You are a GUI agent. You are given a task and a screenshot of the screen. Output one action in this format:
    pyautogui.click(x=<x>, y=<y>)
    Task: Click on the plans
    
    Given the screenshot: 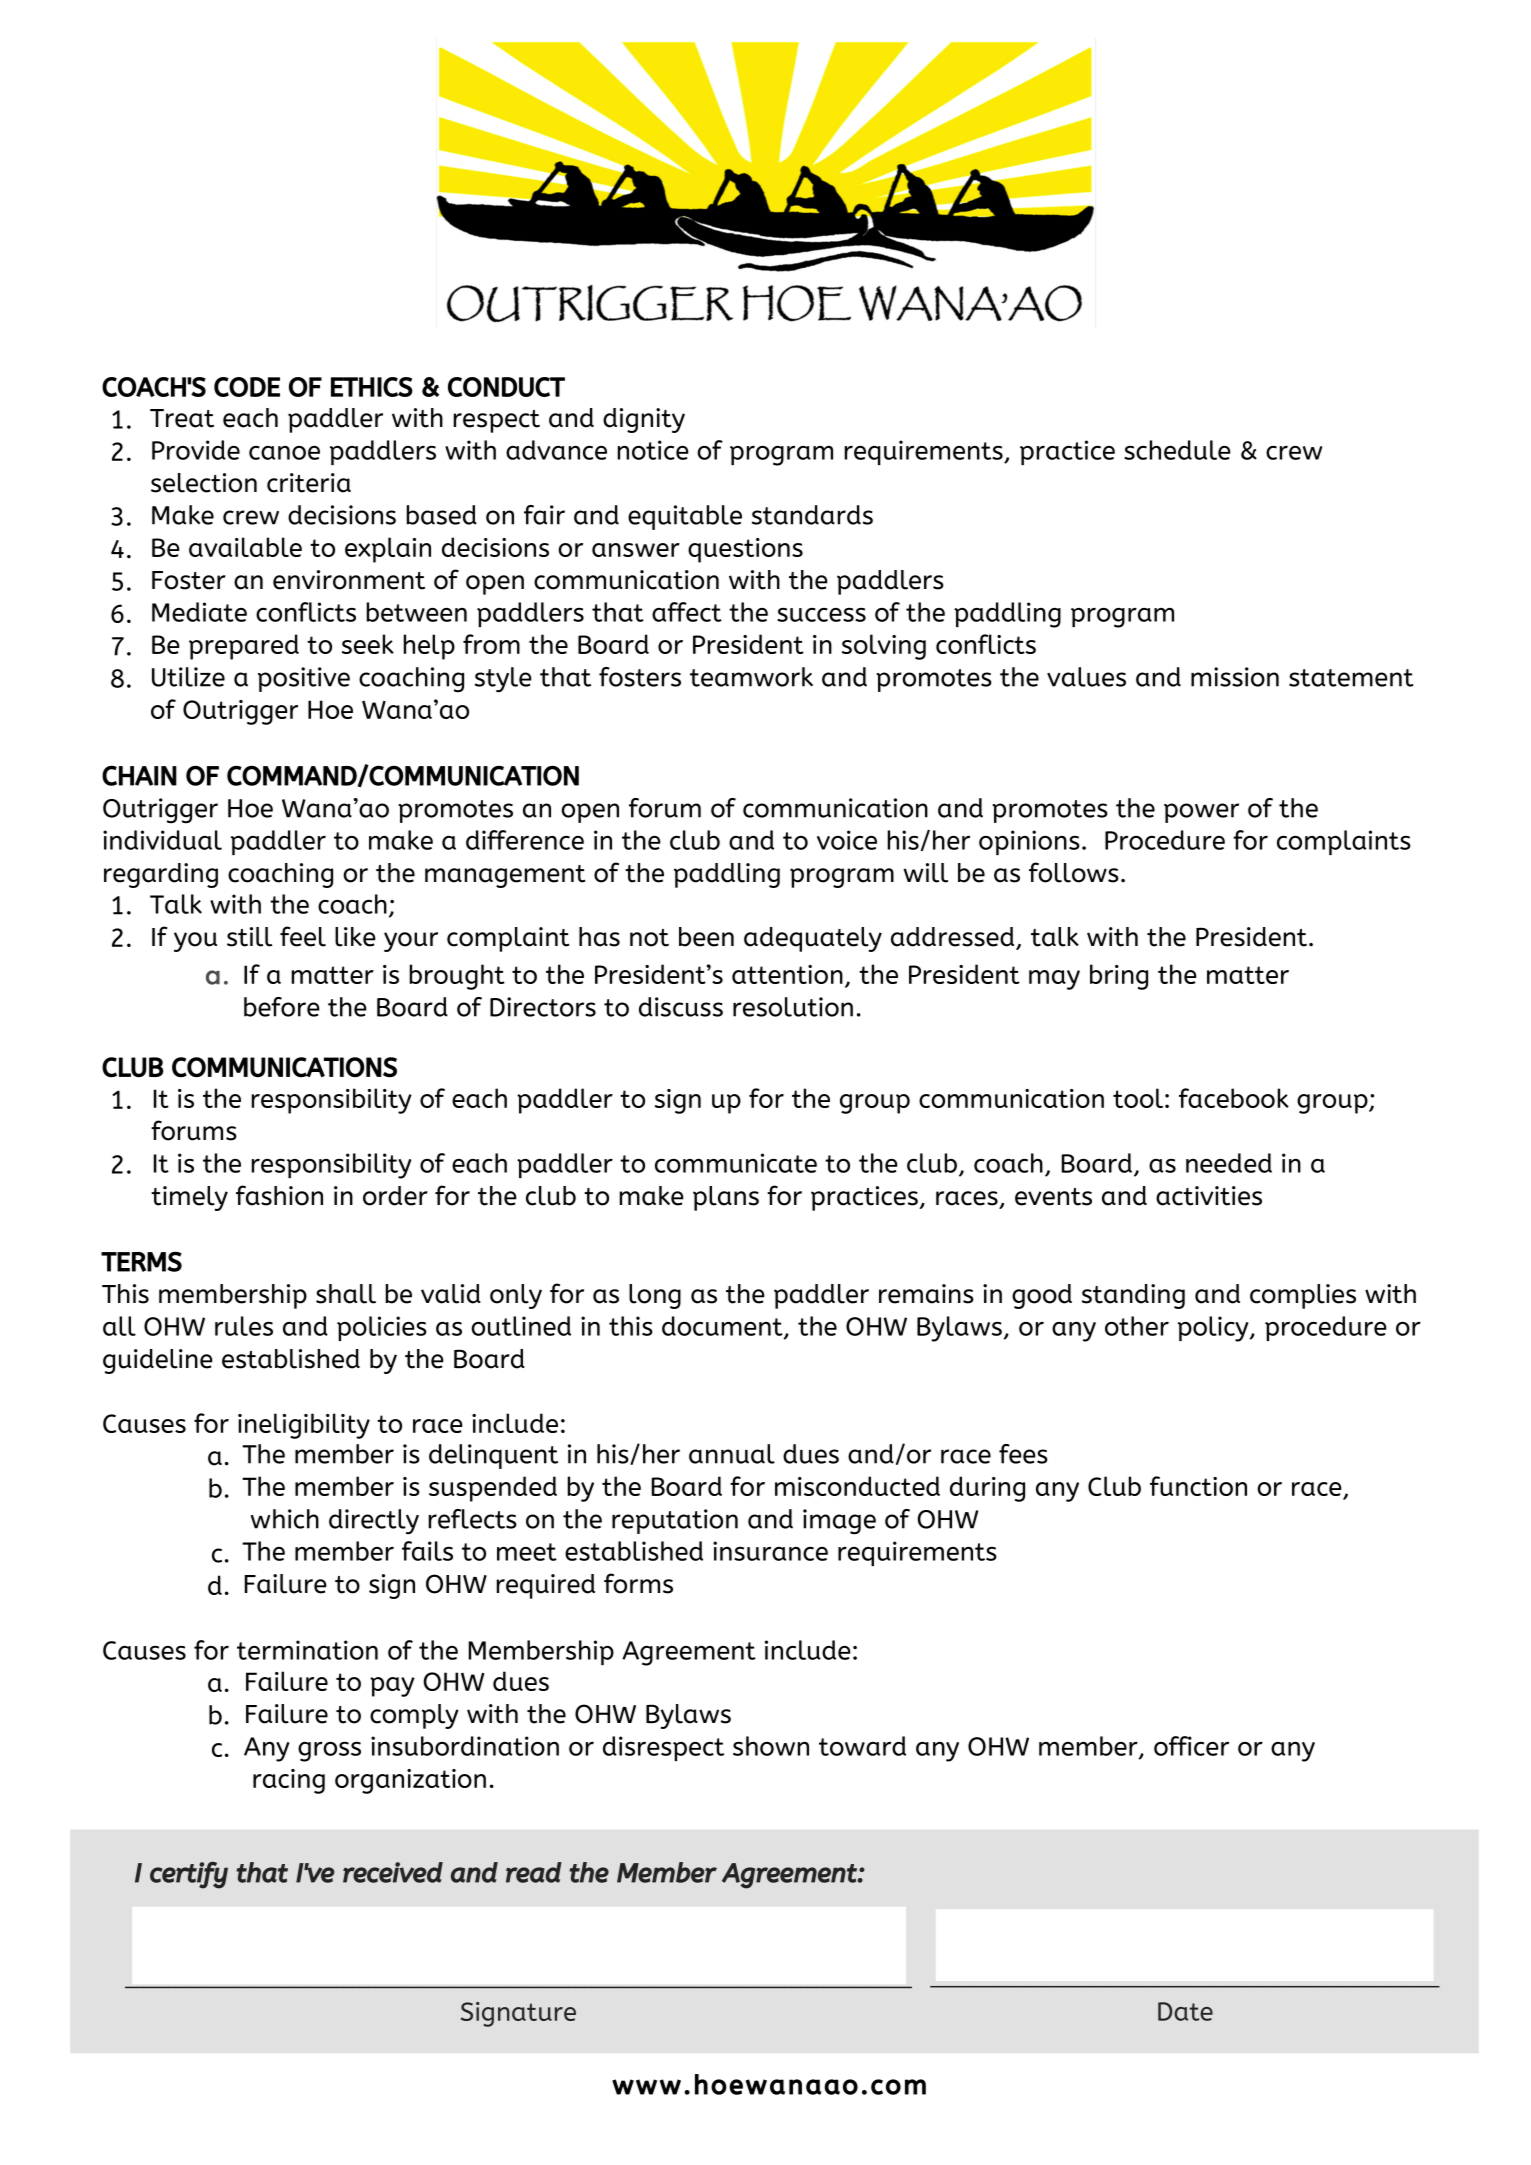 What is the action you would take?
    pyautogui.click(x=726, y=1198)
